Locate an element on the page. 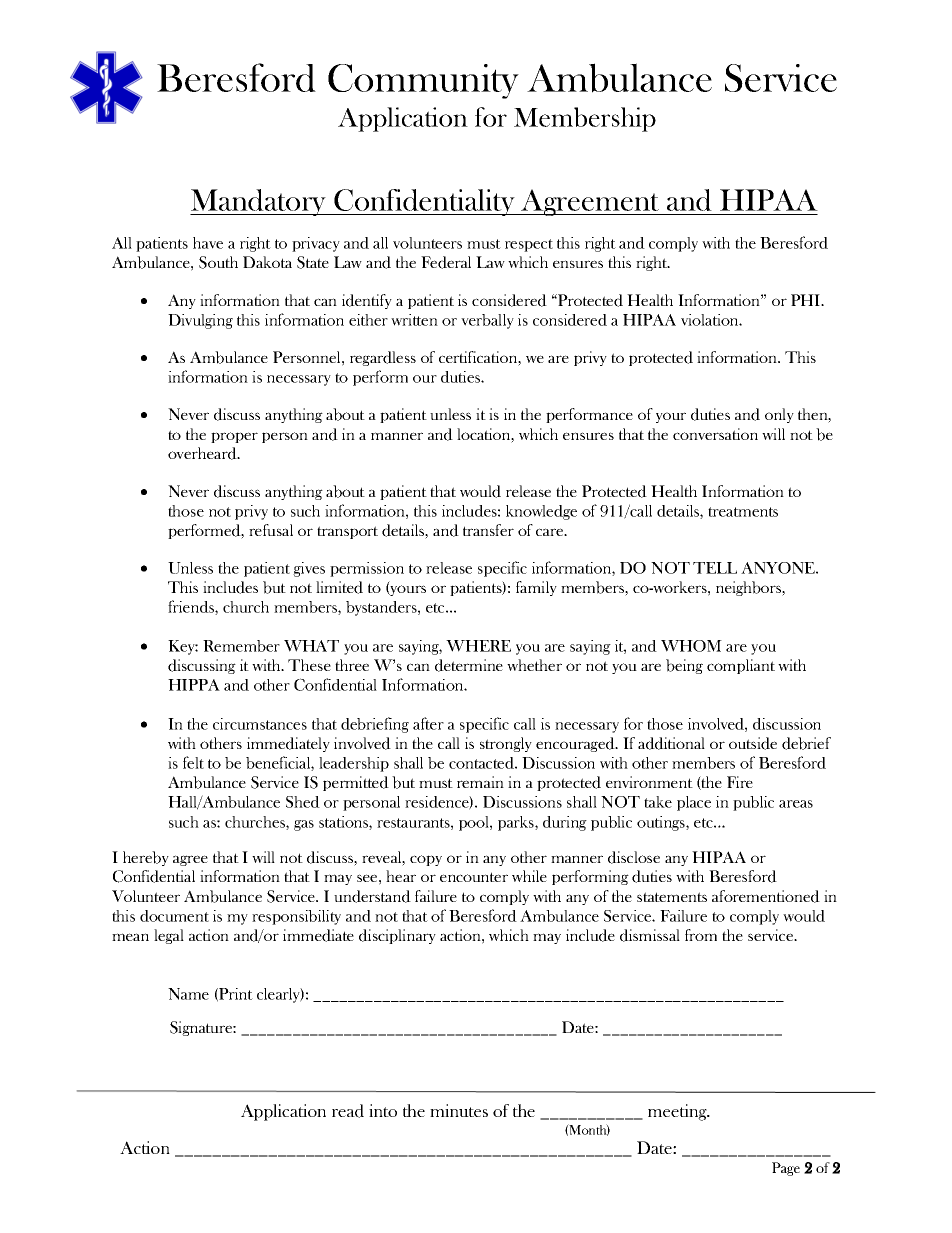 This page has width=952, height=1233. Community is located at coordinates (423, 81).
